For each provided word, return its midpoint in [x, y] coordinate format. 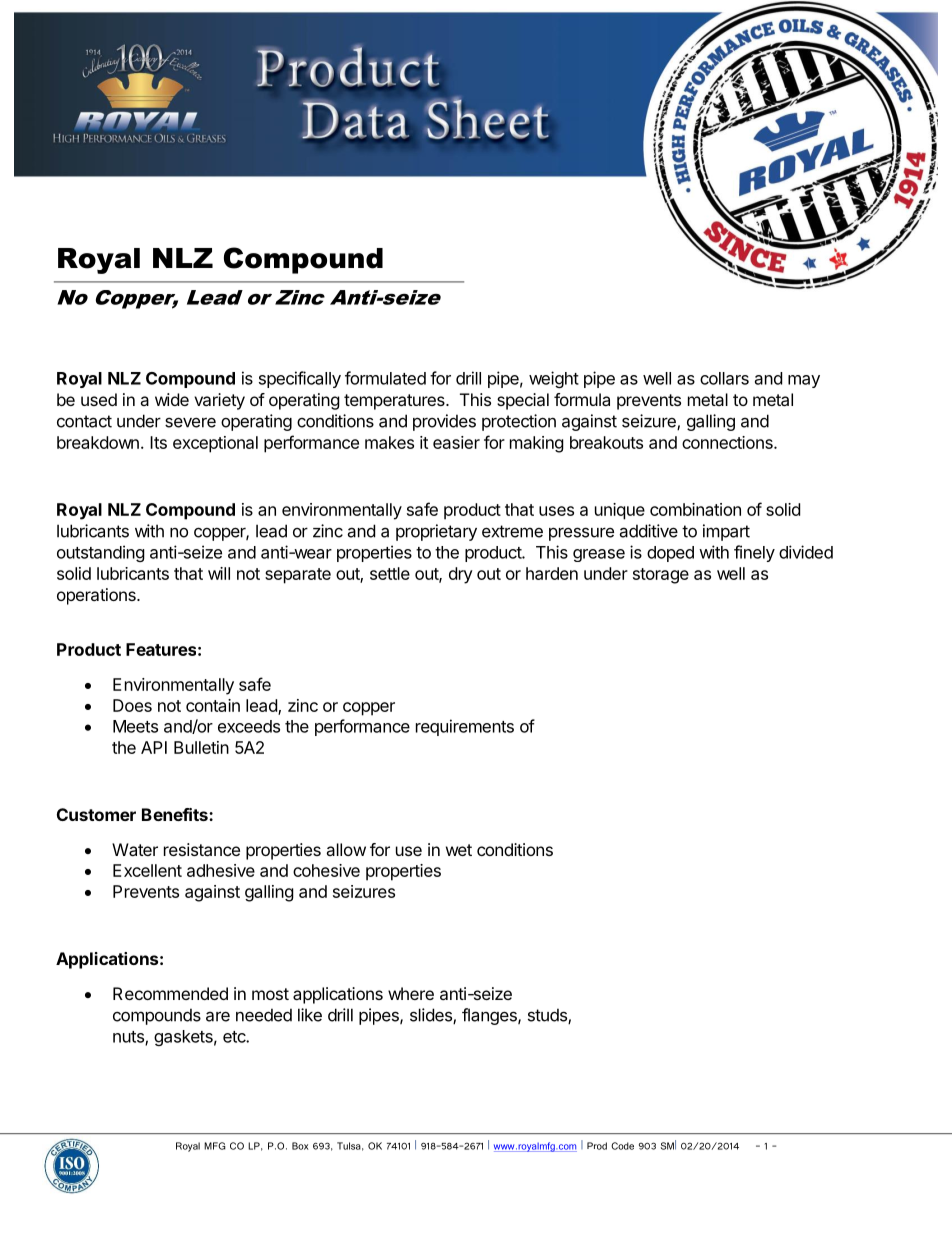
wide [172, 399]
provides [444, 422]
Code [622, 1146]
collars [724, 378]
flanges [490, 1016]
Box [300, 1146]
